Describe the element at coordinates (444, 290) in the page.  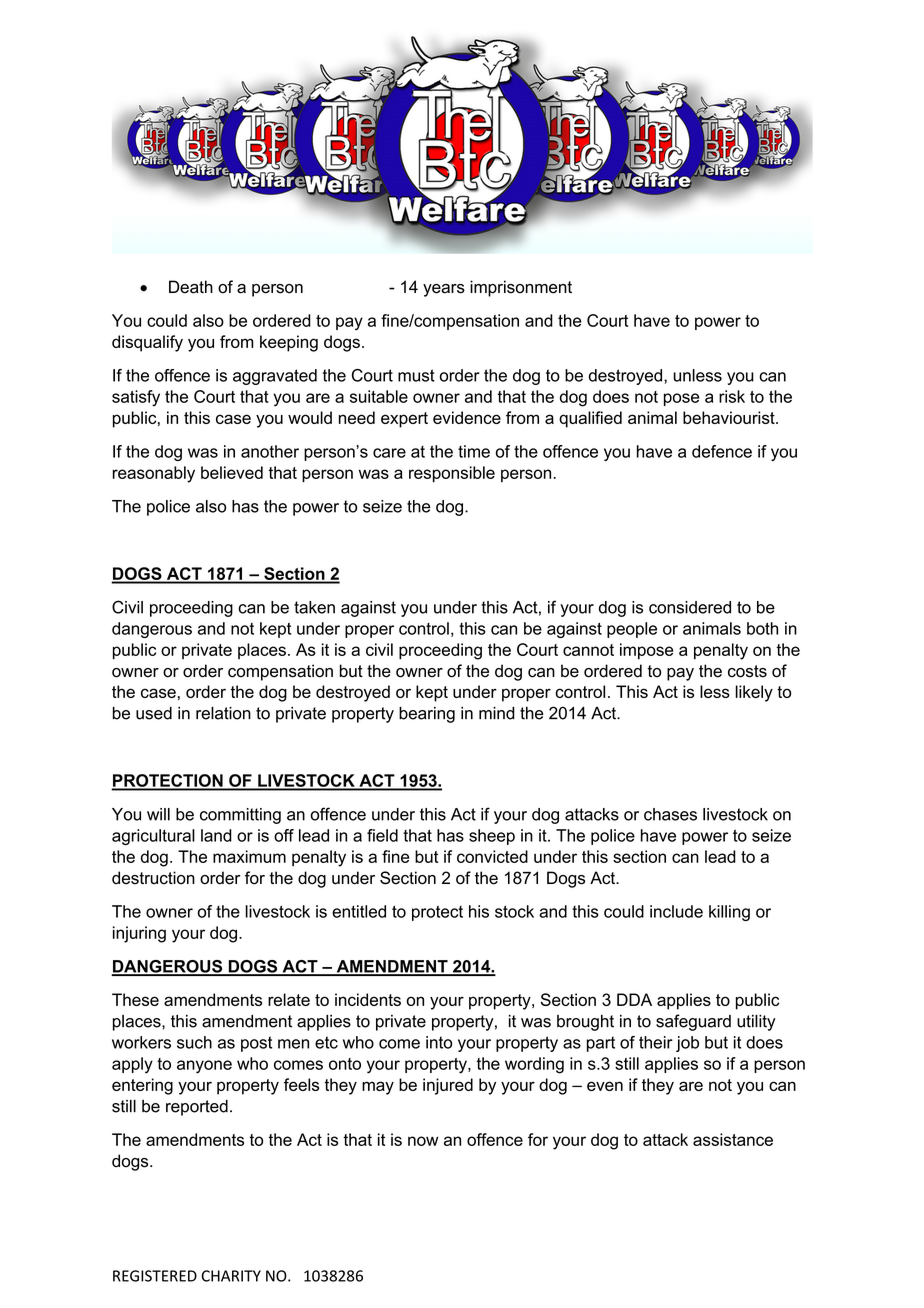
I see `years` at that location.
